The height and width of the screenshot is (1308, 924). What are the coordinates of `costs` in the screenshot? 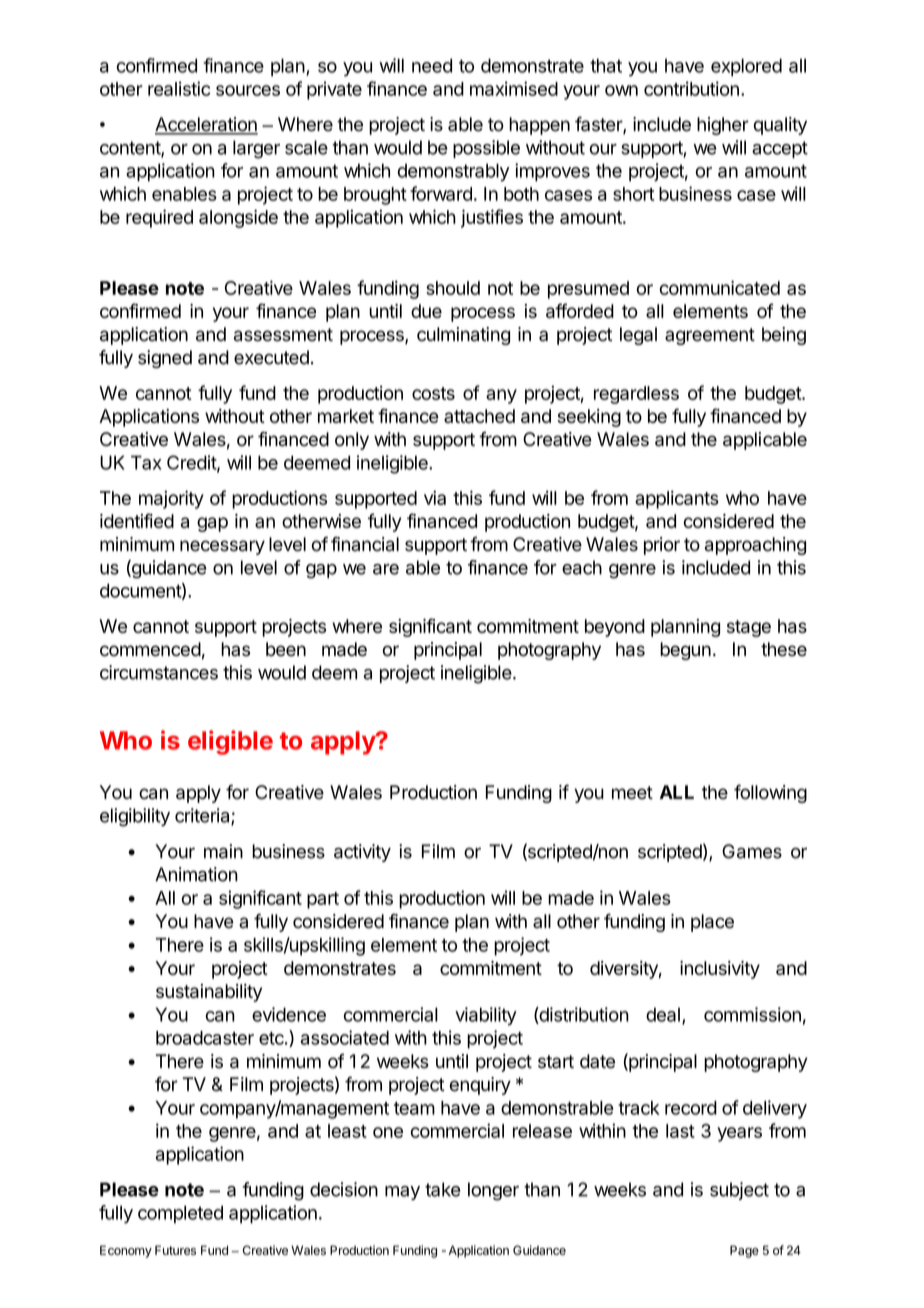 It's located at (433, 393).
